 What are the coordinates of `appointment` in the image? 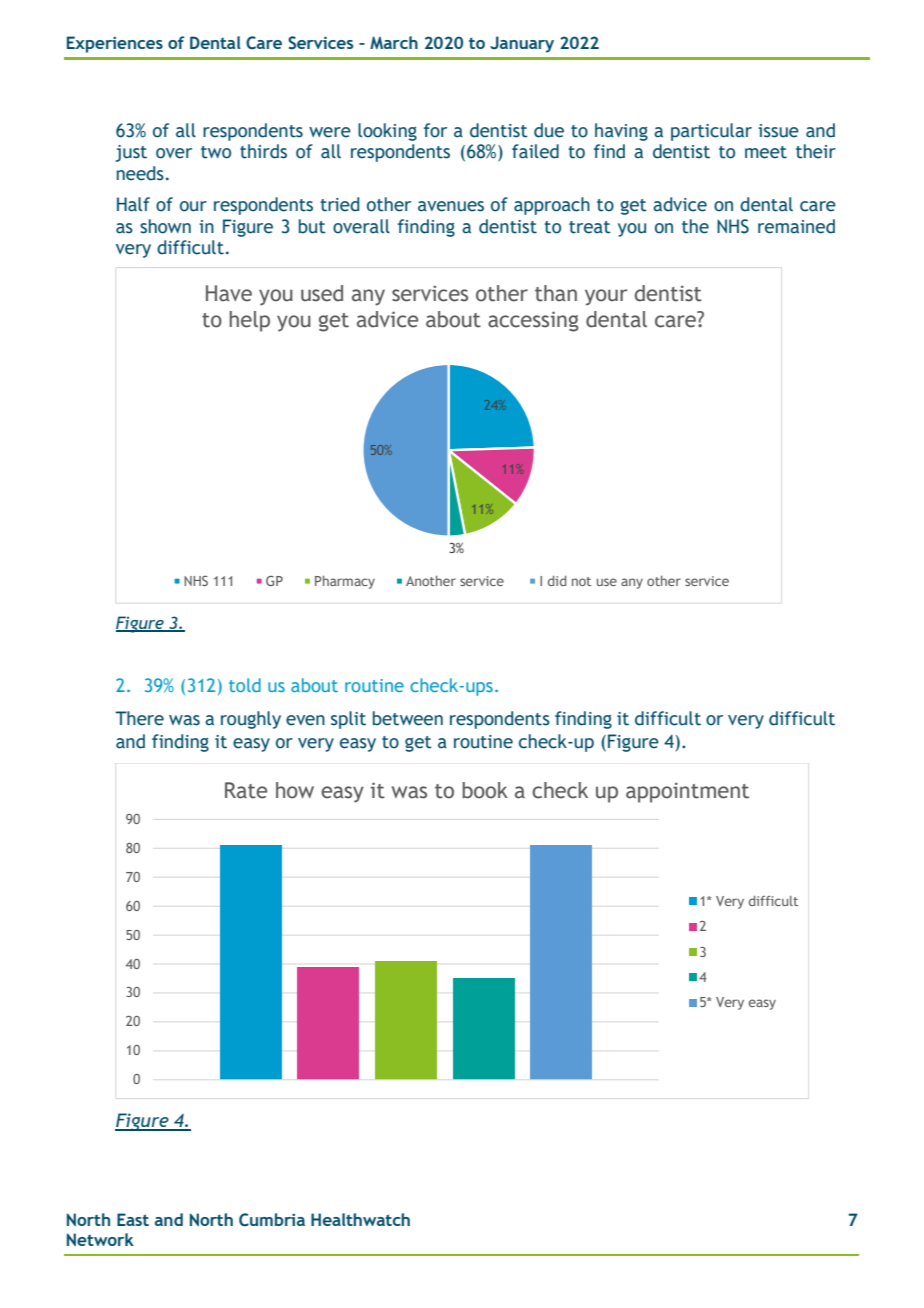 It's located at (687, 792).
